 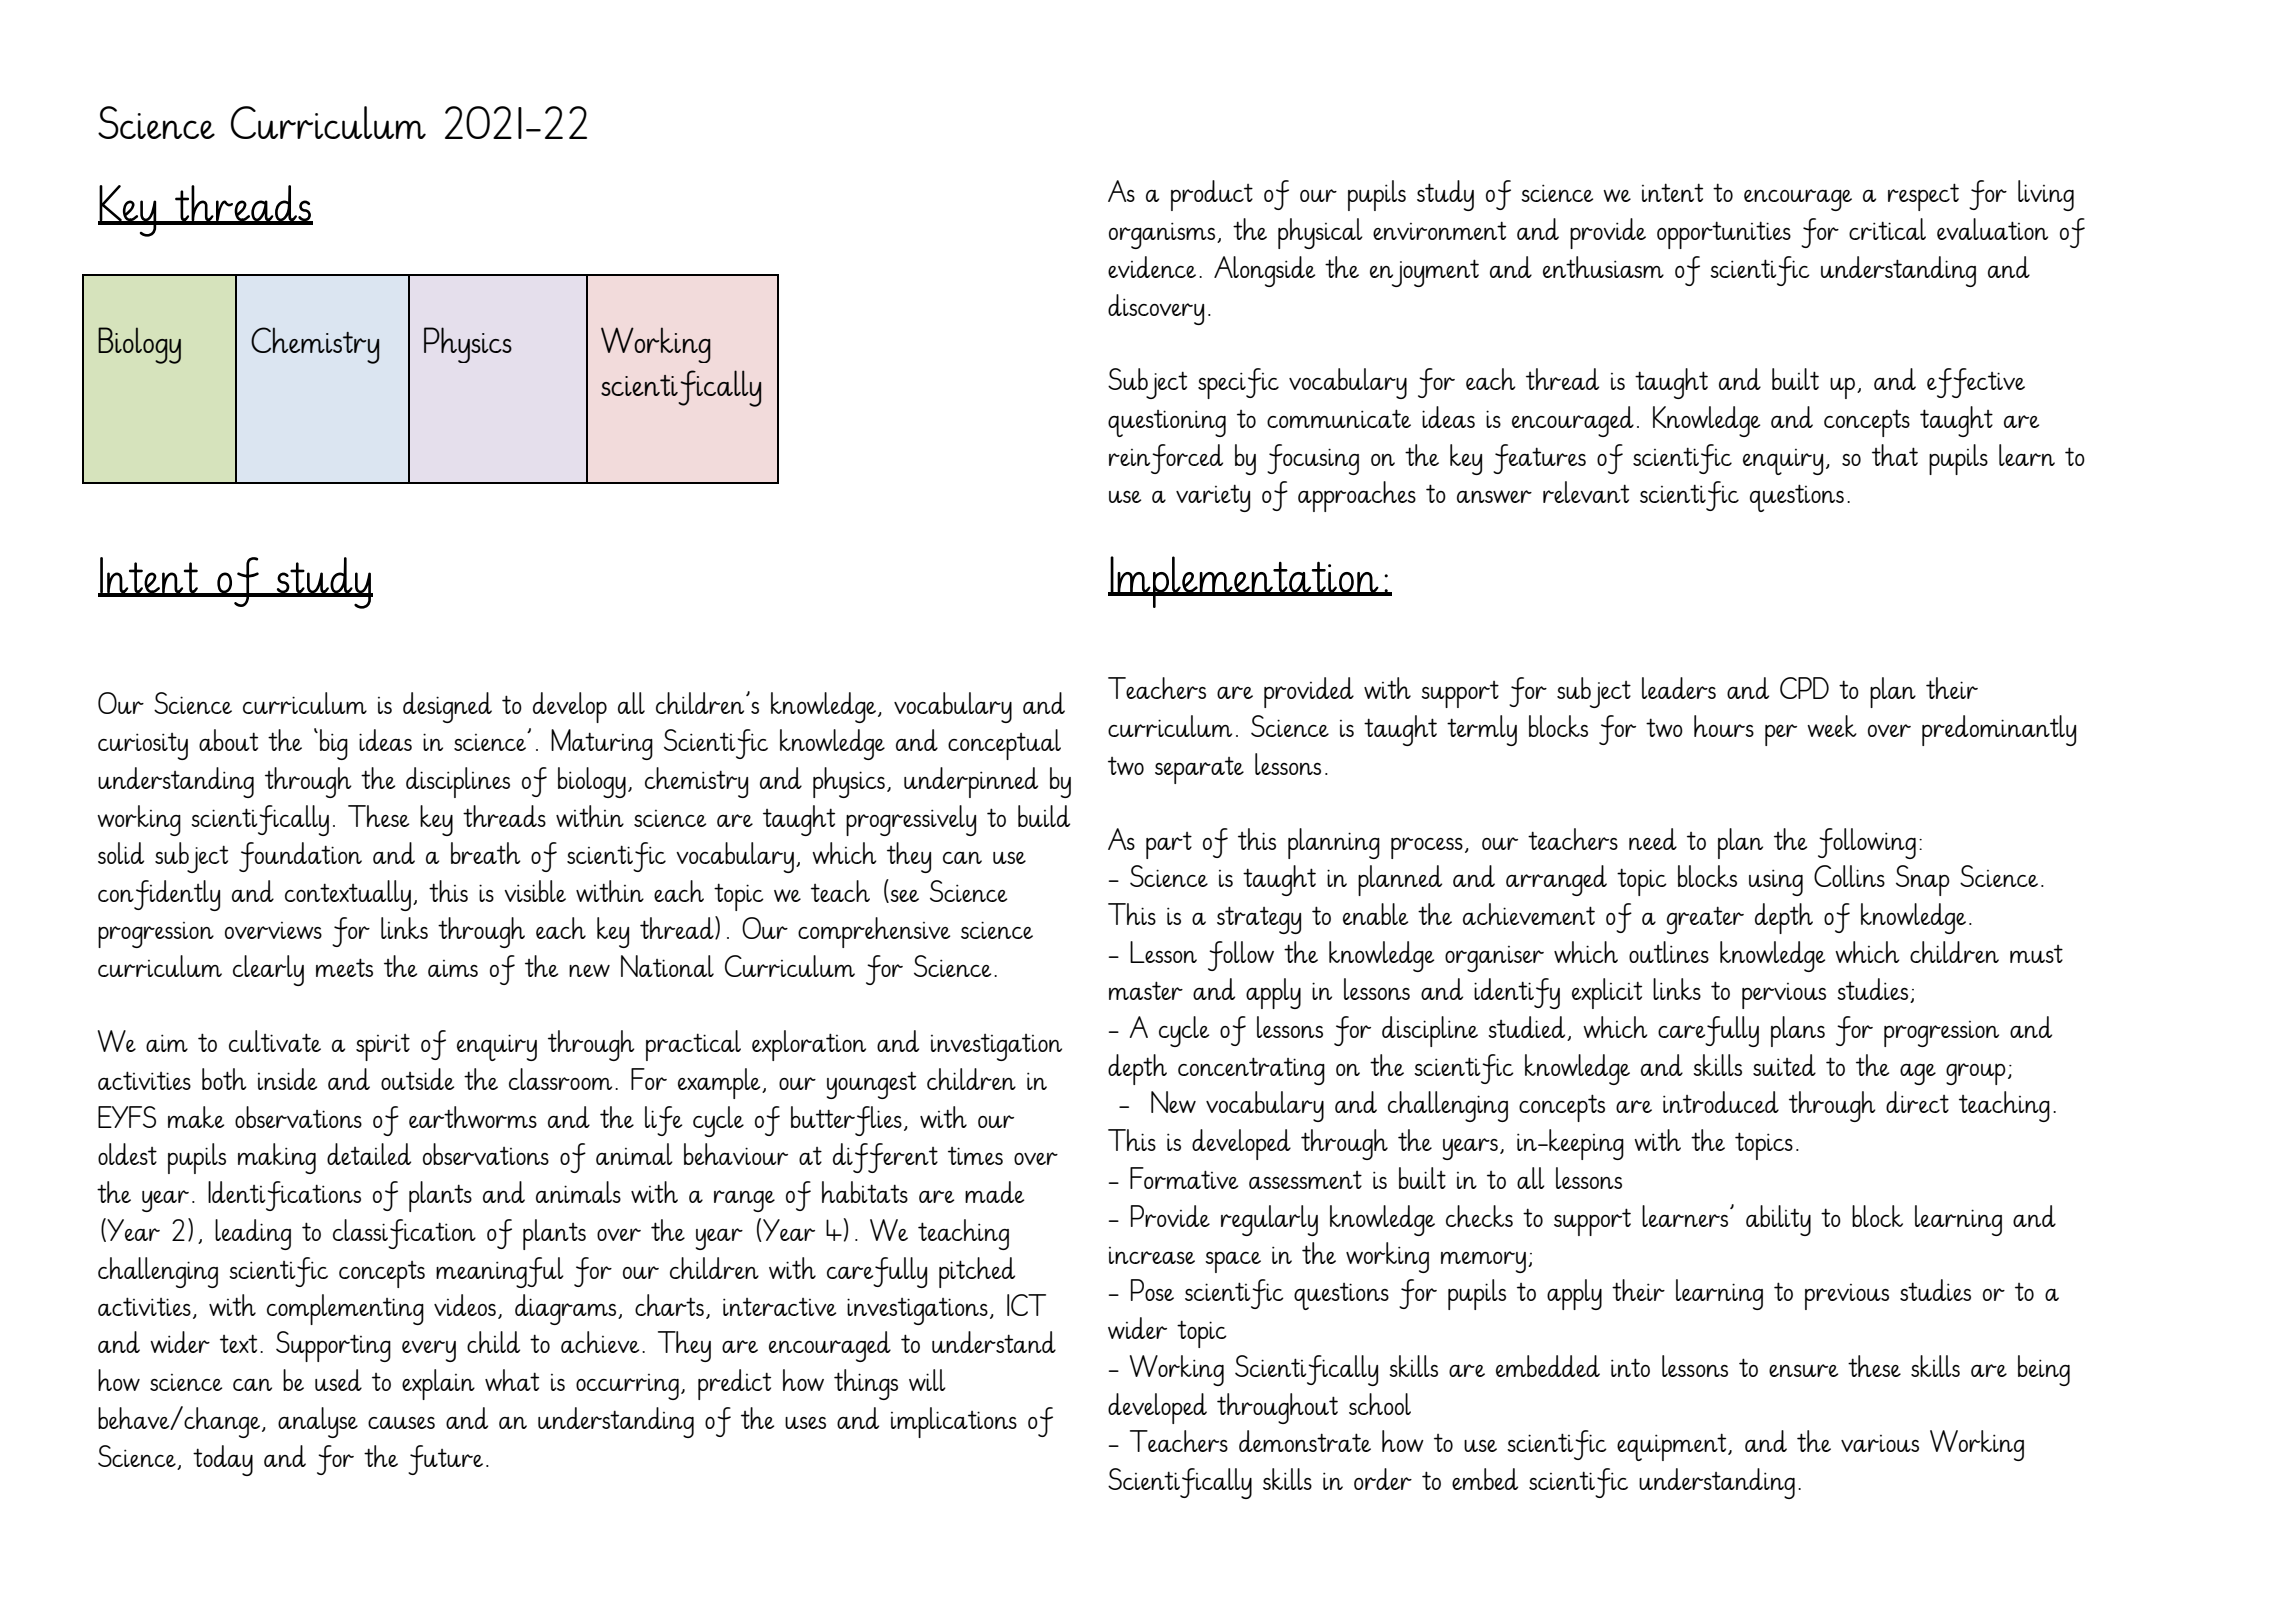 I want to click on various, so click(x=1880, y=1443).
